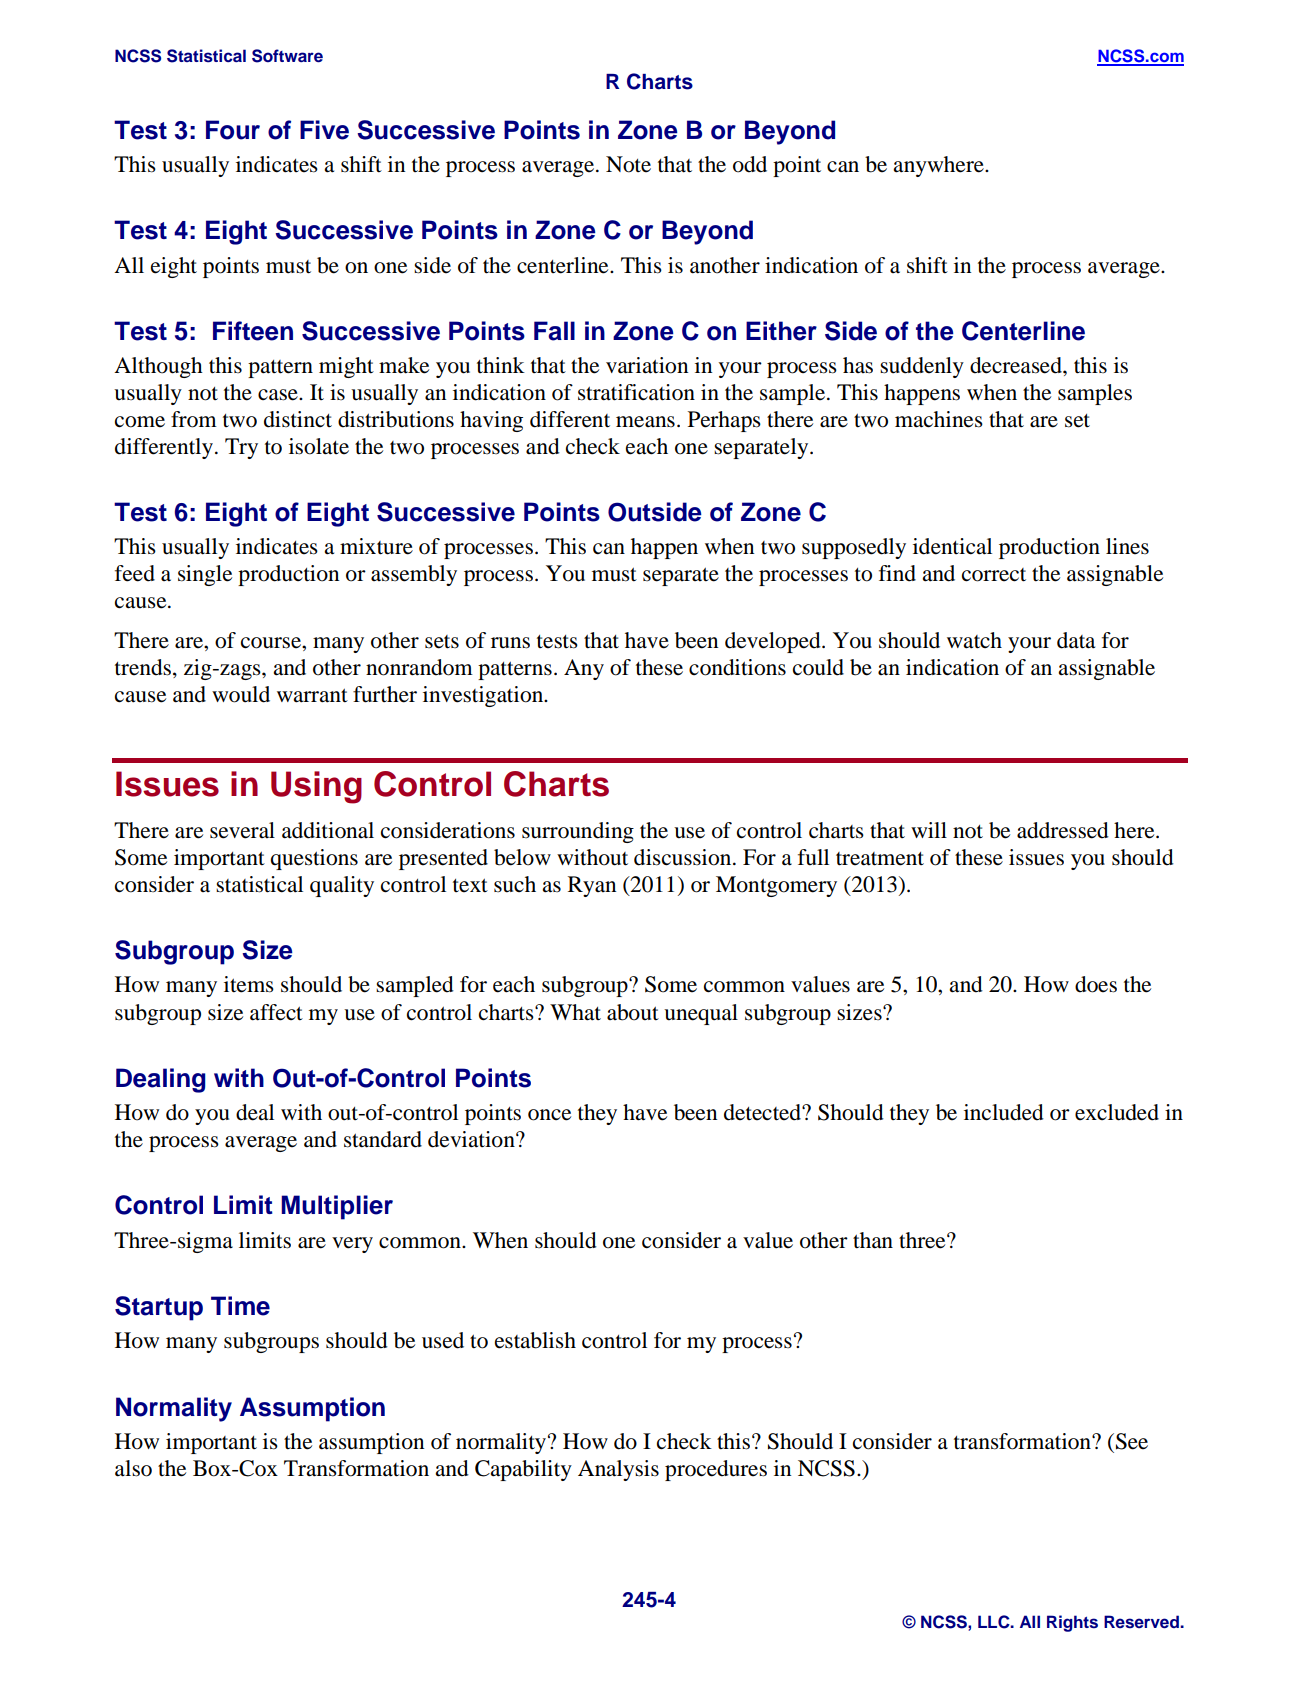  I want to click on odd, so click(750, 164).
